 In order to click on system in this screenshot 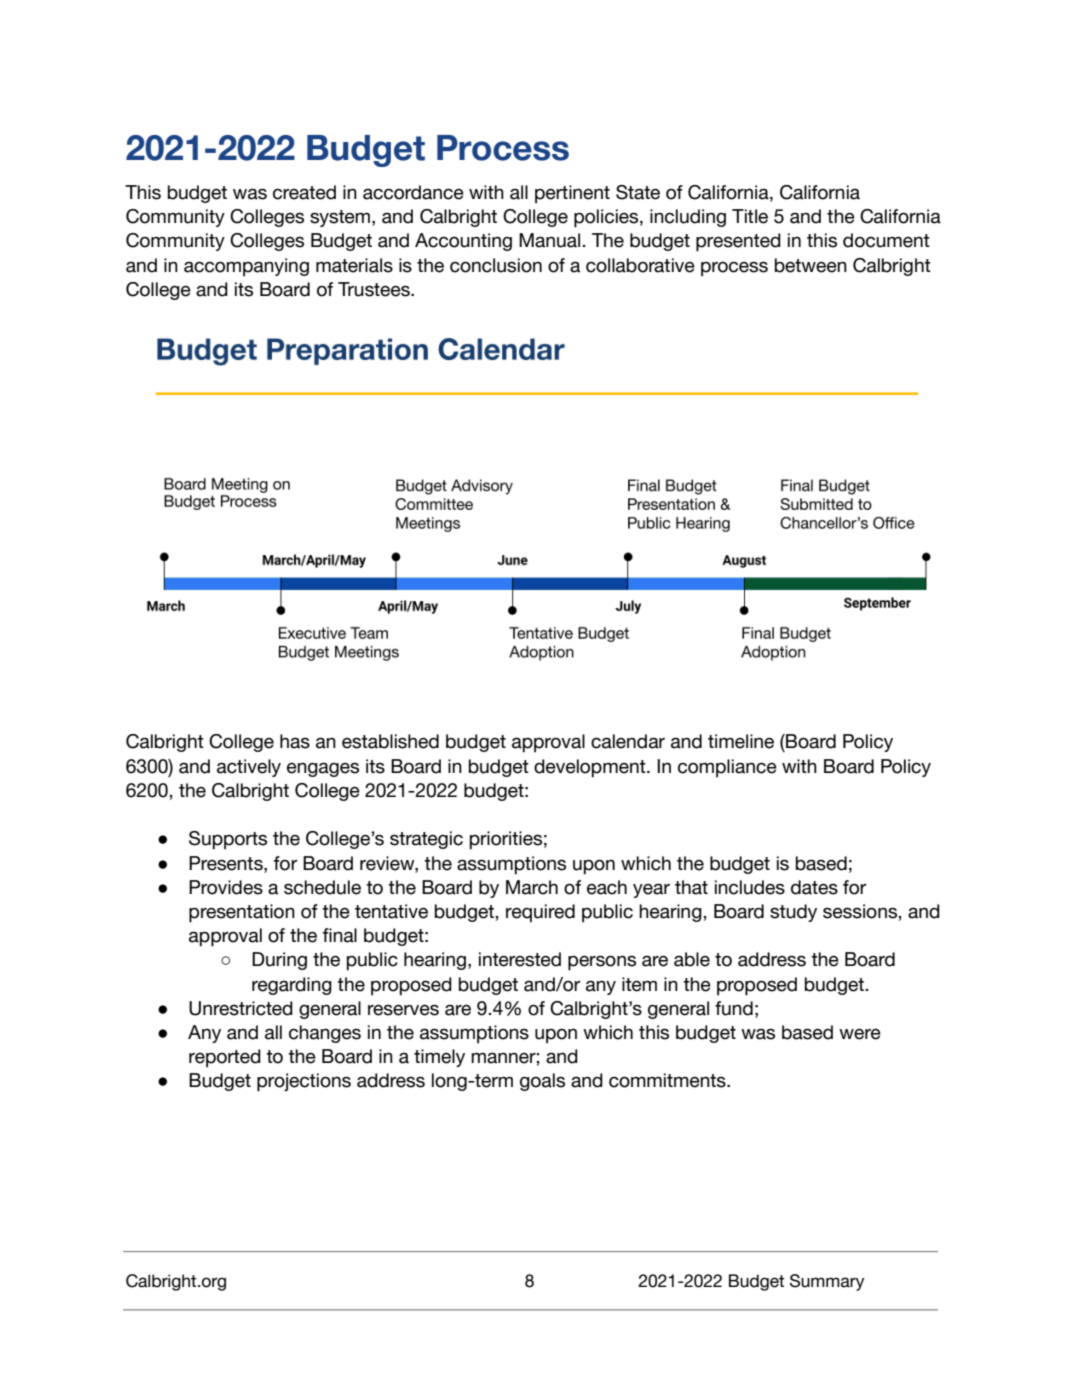, I will do `click(341, 218)`.
